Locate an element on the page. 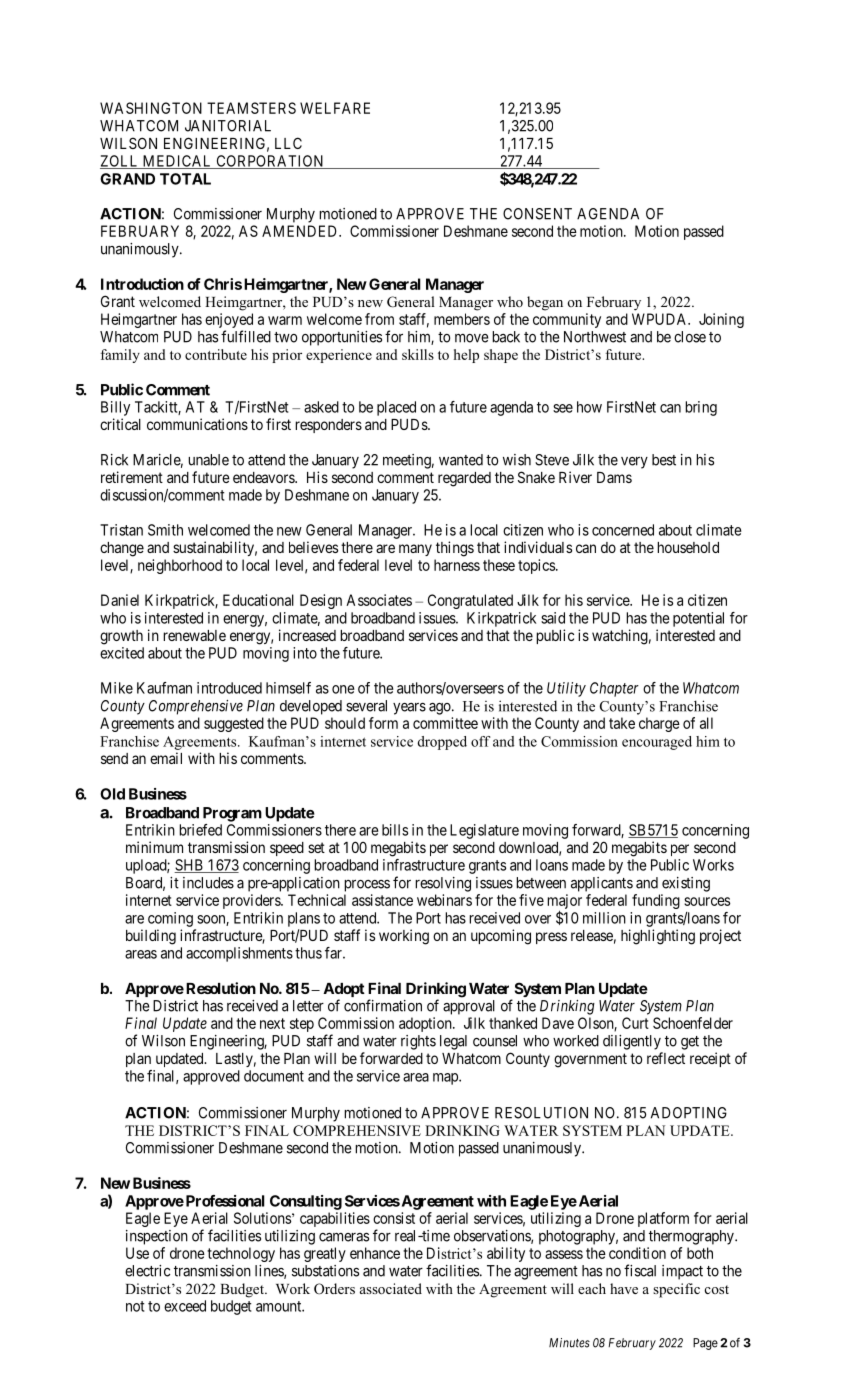 This image has width=849, height=1400. MEDICAL is located at coordinates (177, 162).
